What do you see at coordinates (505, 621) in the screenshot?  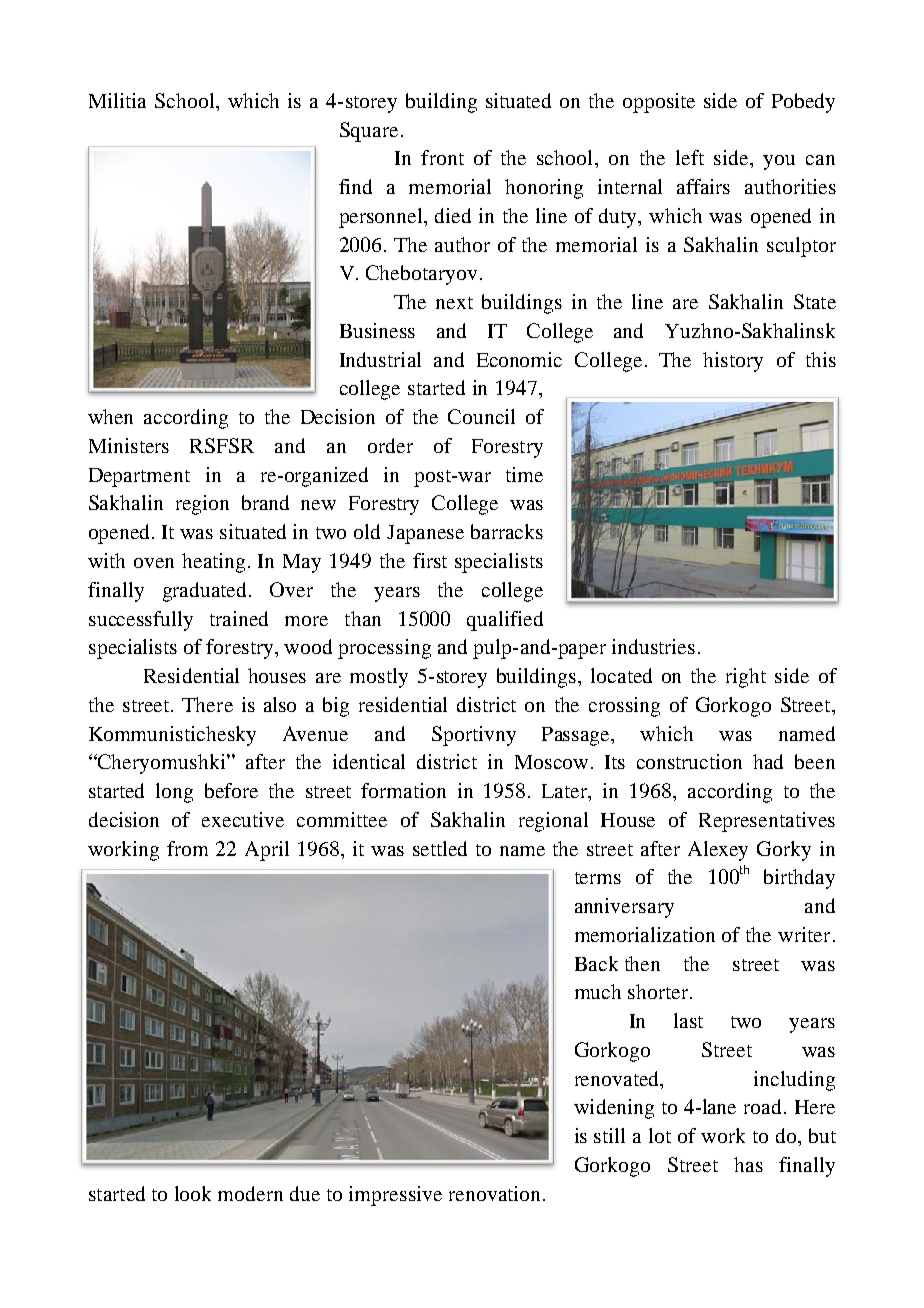 I see `qualified` at bounding box center [505, 621].
